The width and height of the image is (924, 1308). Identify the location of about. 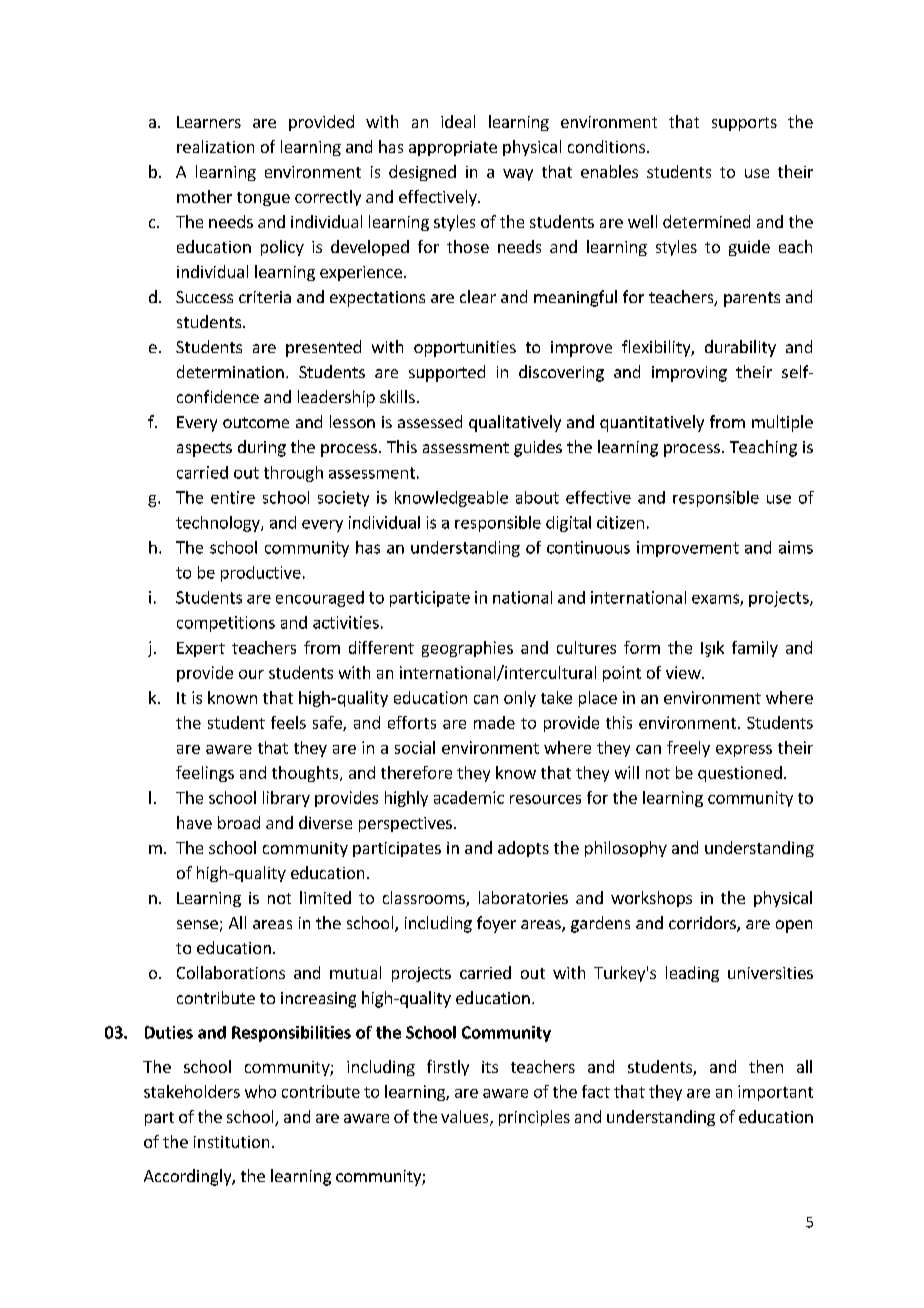
(537, 497).
